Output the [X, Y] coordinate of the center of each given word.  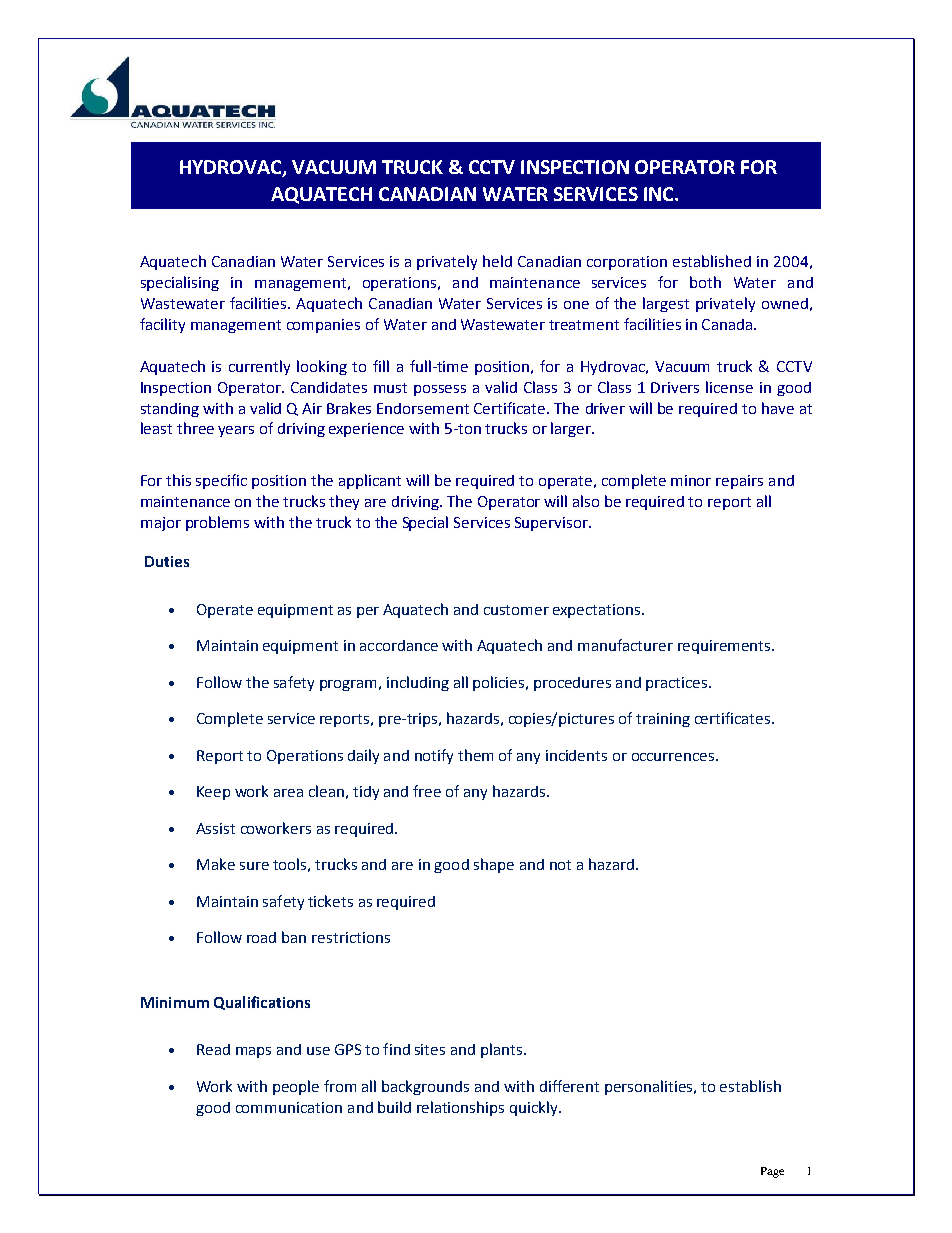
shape [494, 865]
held [497, 261]
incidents [576, 755]
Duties [167, 561]
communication [289, 1107]
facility [162, 325]
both [705, 282]
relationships [460, 1108]
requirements [725, 647]
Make [216, 864]
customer [516, 610]
